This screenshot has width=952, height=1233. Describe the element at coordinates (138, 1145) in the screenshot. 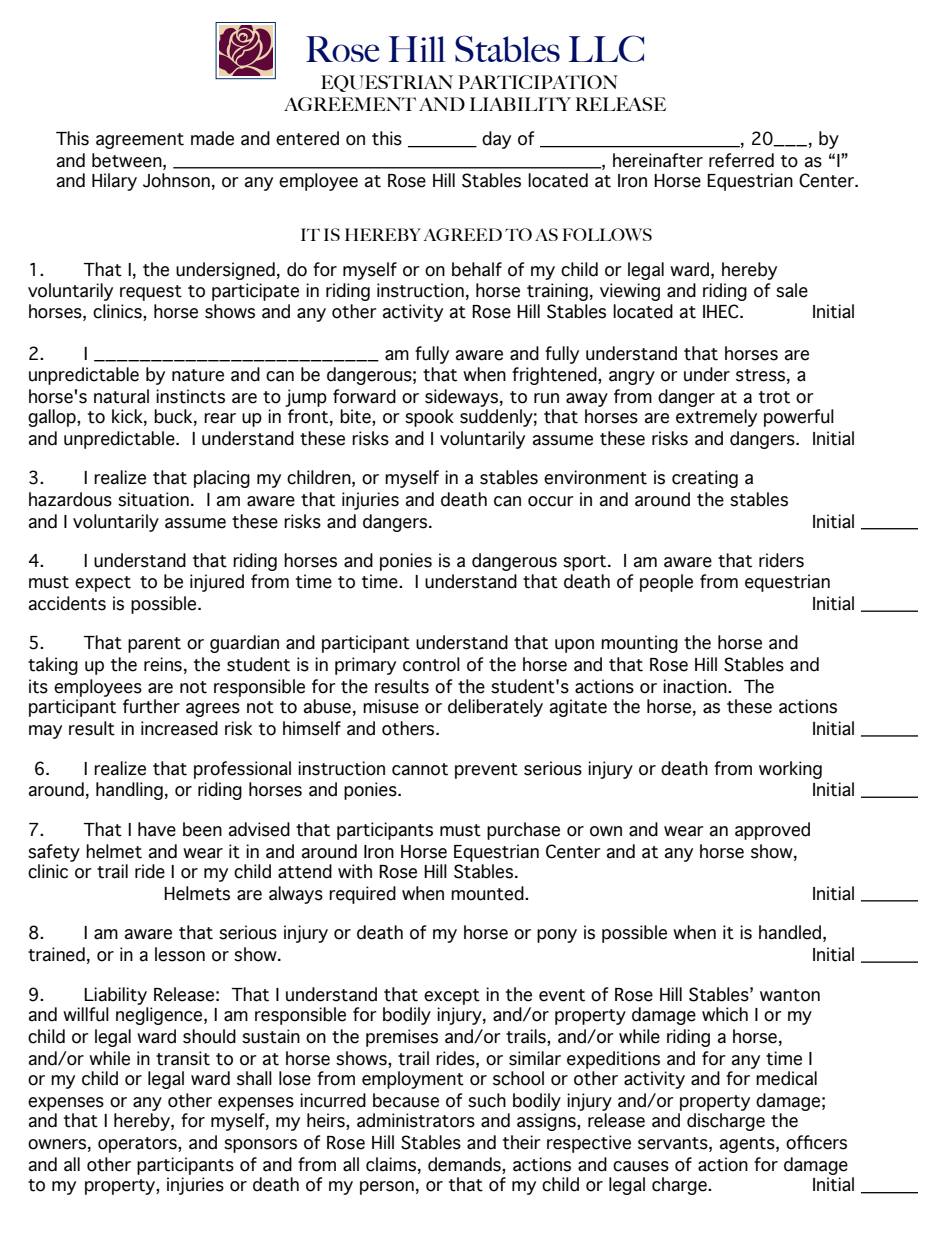

I see `operators` at that location.
